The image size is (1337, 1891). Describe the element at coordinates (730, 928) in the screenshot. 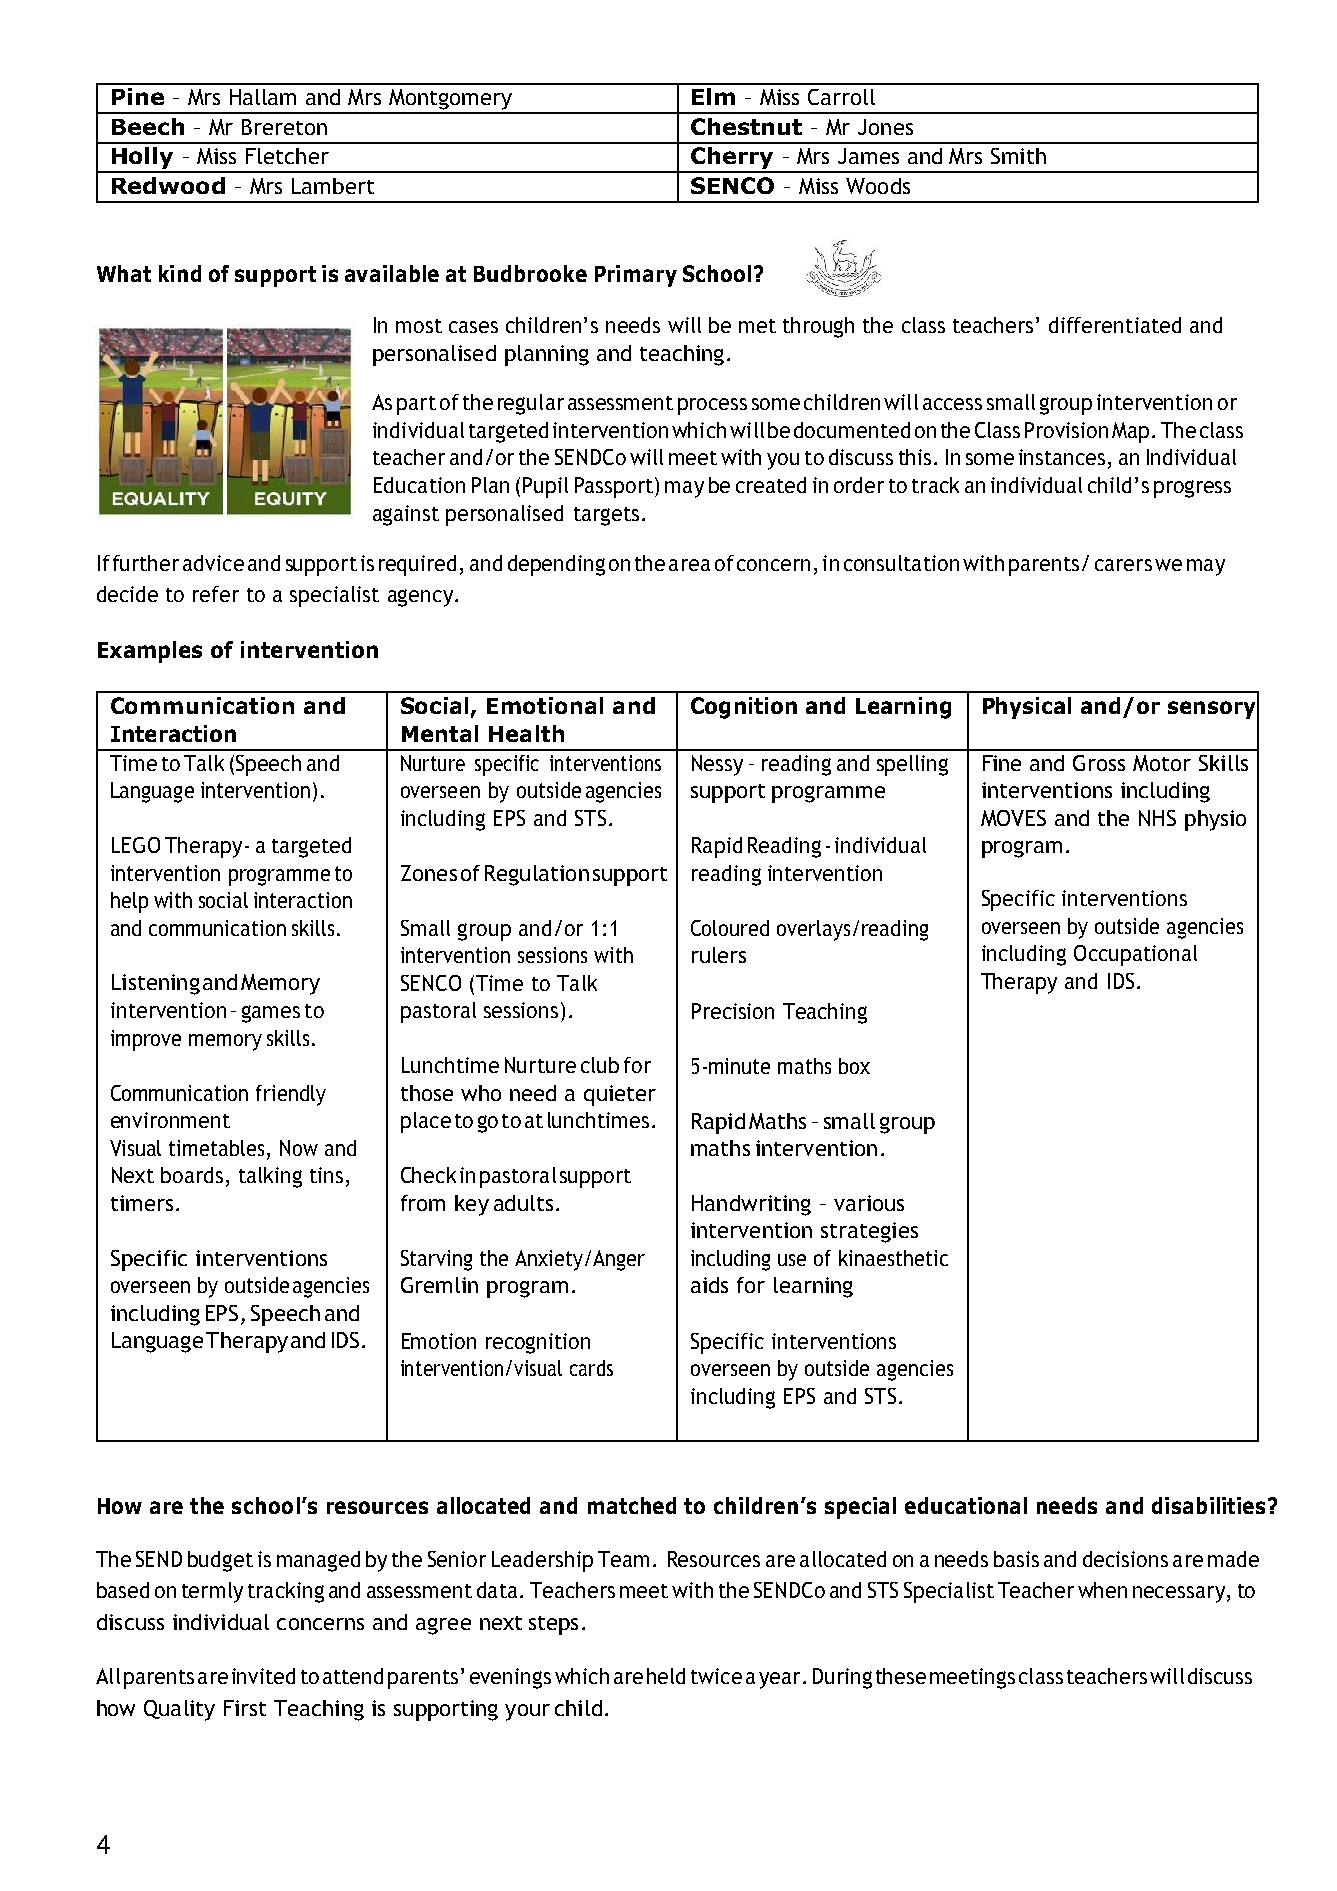

I see `Coloured` at that location.
